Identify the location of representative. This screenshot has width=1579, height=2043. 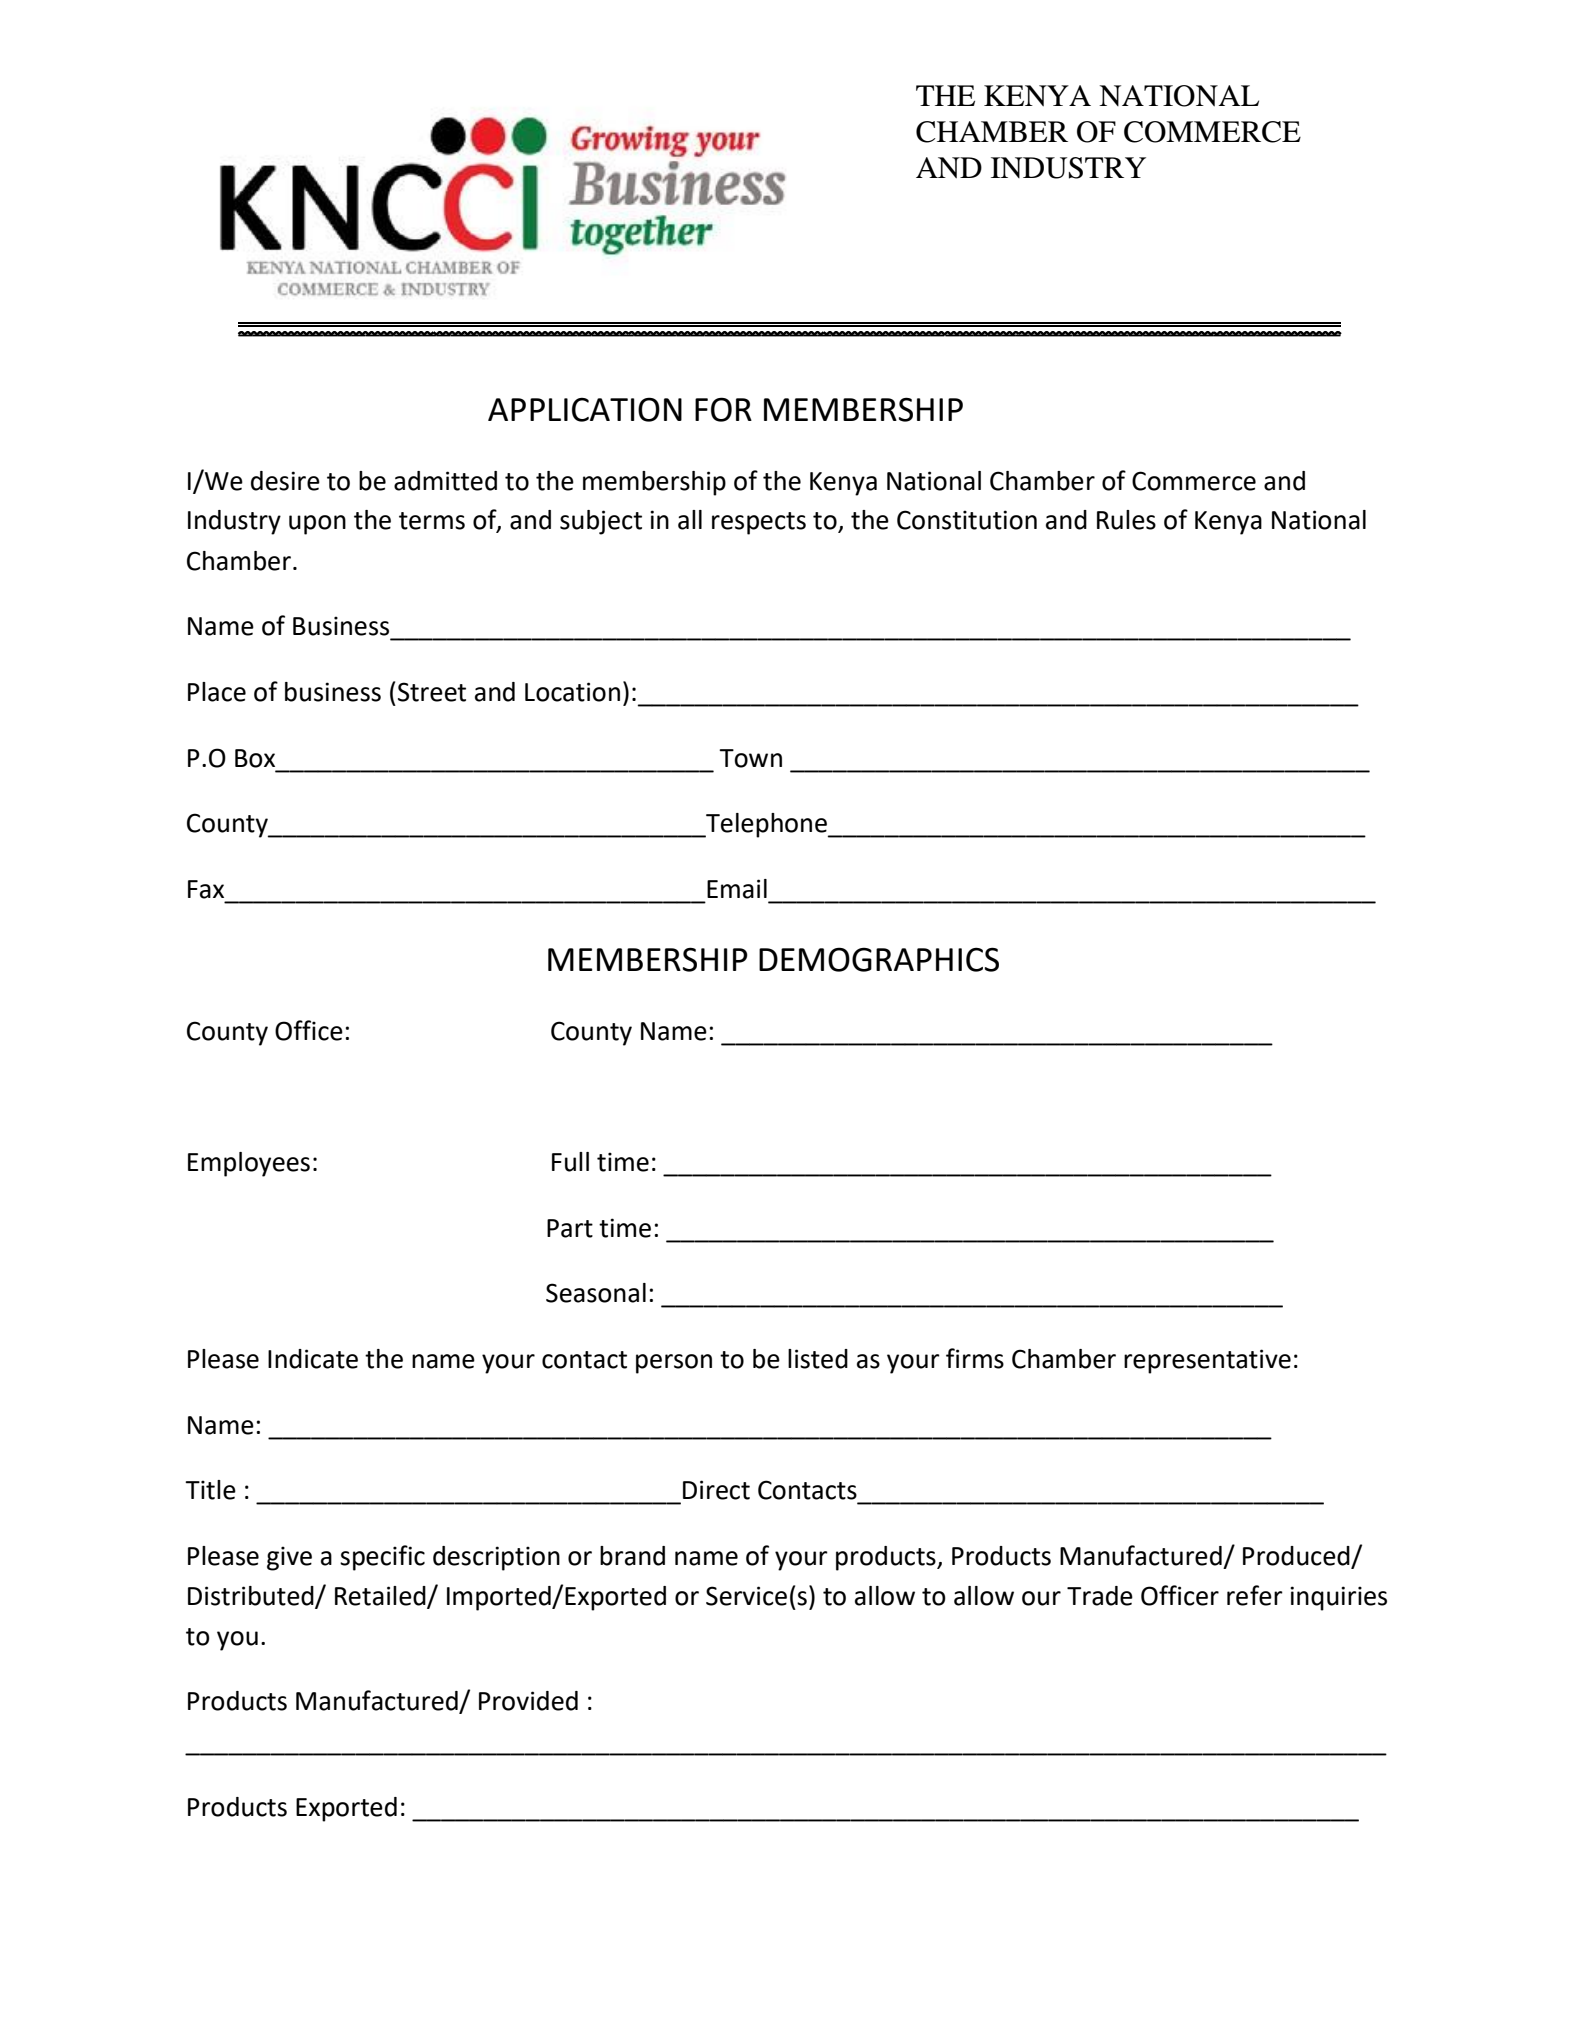
(1207, 1361).
